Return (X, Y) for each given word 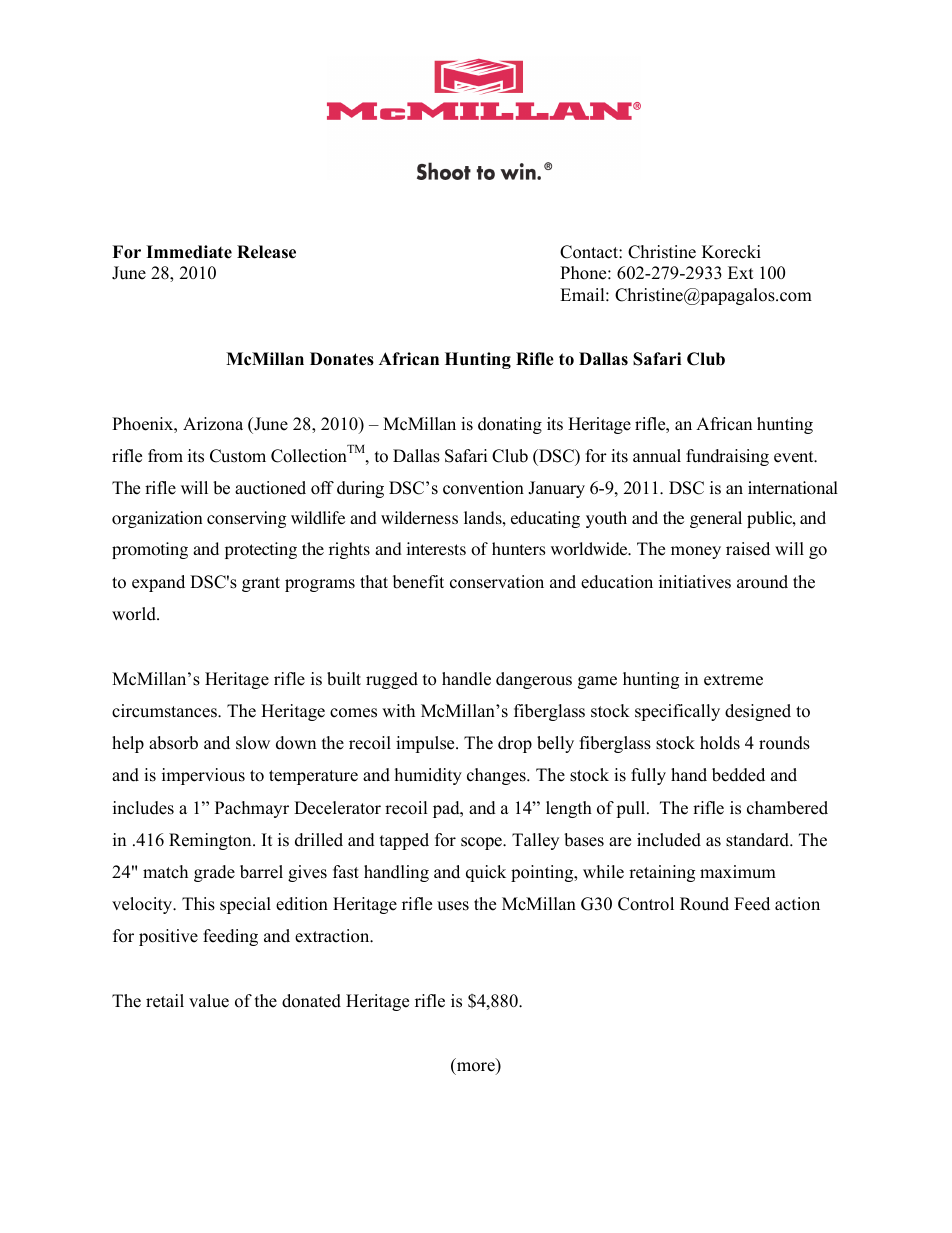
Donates (342, 359)
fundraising (727, 457)
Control (646, 904)
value (209, 1001)
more (475, 1068)
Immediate (189, 252)
